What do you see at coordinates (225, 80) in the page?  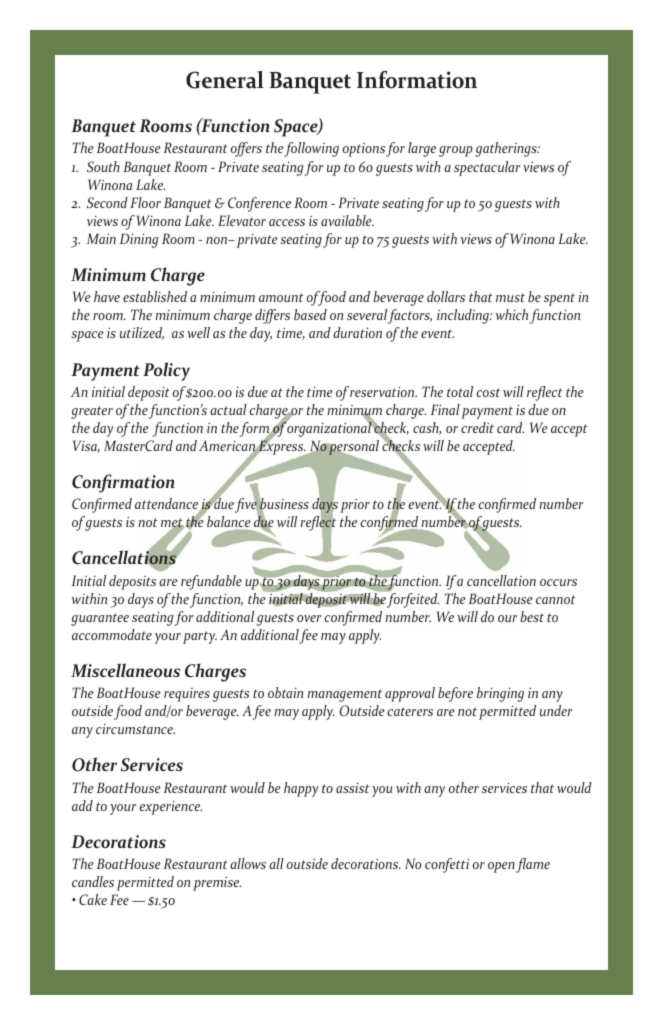 I see `General` at bounding box center [225, 80].
